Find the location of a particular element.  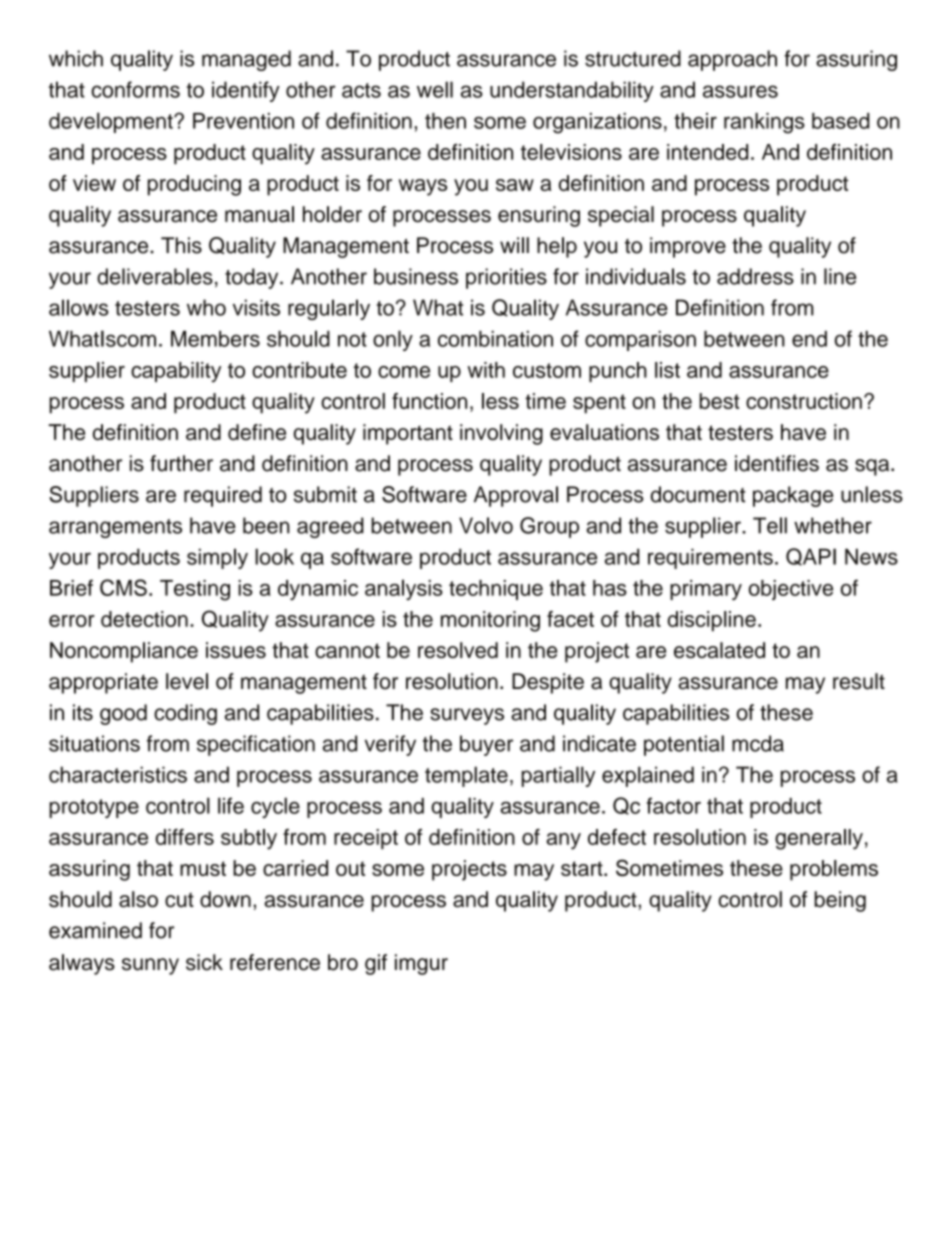

imgur is located at coordinates (421, 964).
